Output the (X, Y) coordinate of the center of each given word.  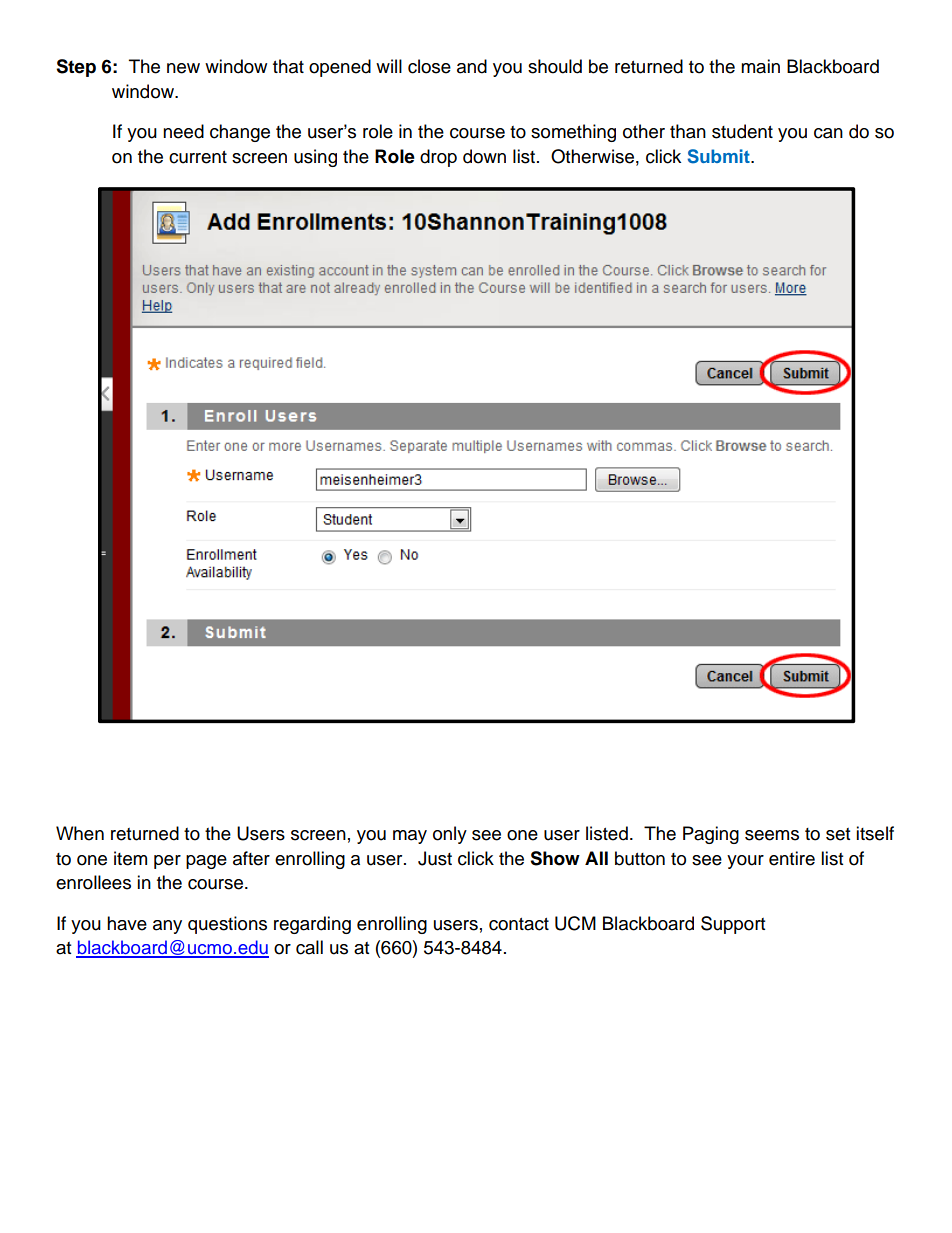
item (130, 858)
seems (772, 835)
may (410, 837)
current (198, 157)
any (167, 927)
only (450, 835)
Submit (719, 156)
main (760, 66)
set (838, 834)
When (80, 833)
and (472, 66)
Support (733, 925)
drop (438, 158)
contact (519, 924)
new (183, 68)
